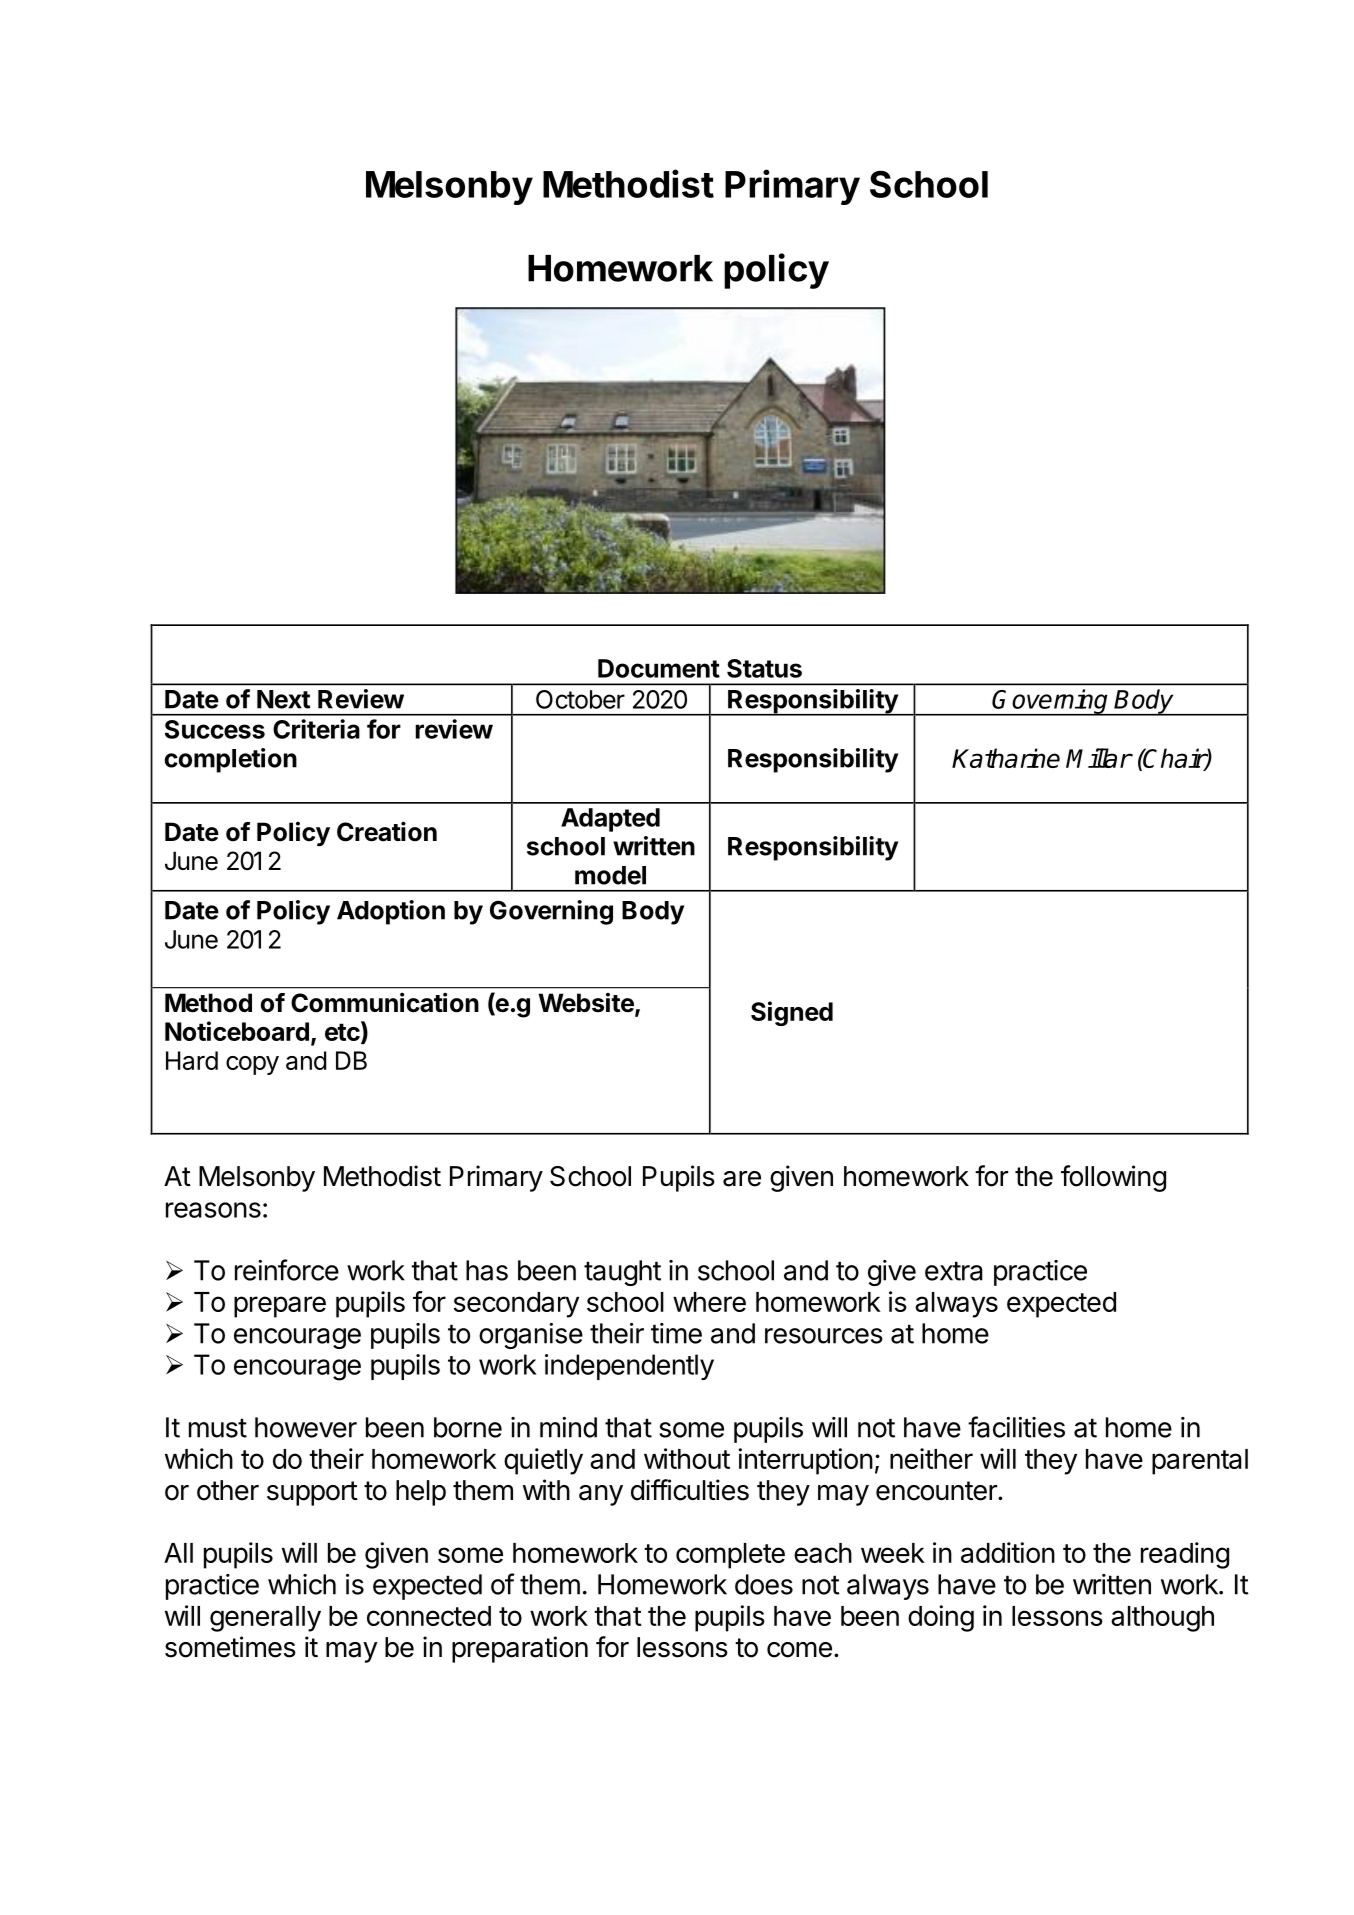 The width and height of the screenshot is (1354, 1915). I want to click on facilities, so click(1016, 1427).
